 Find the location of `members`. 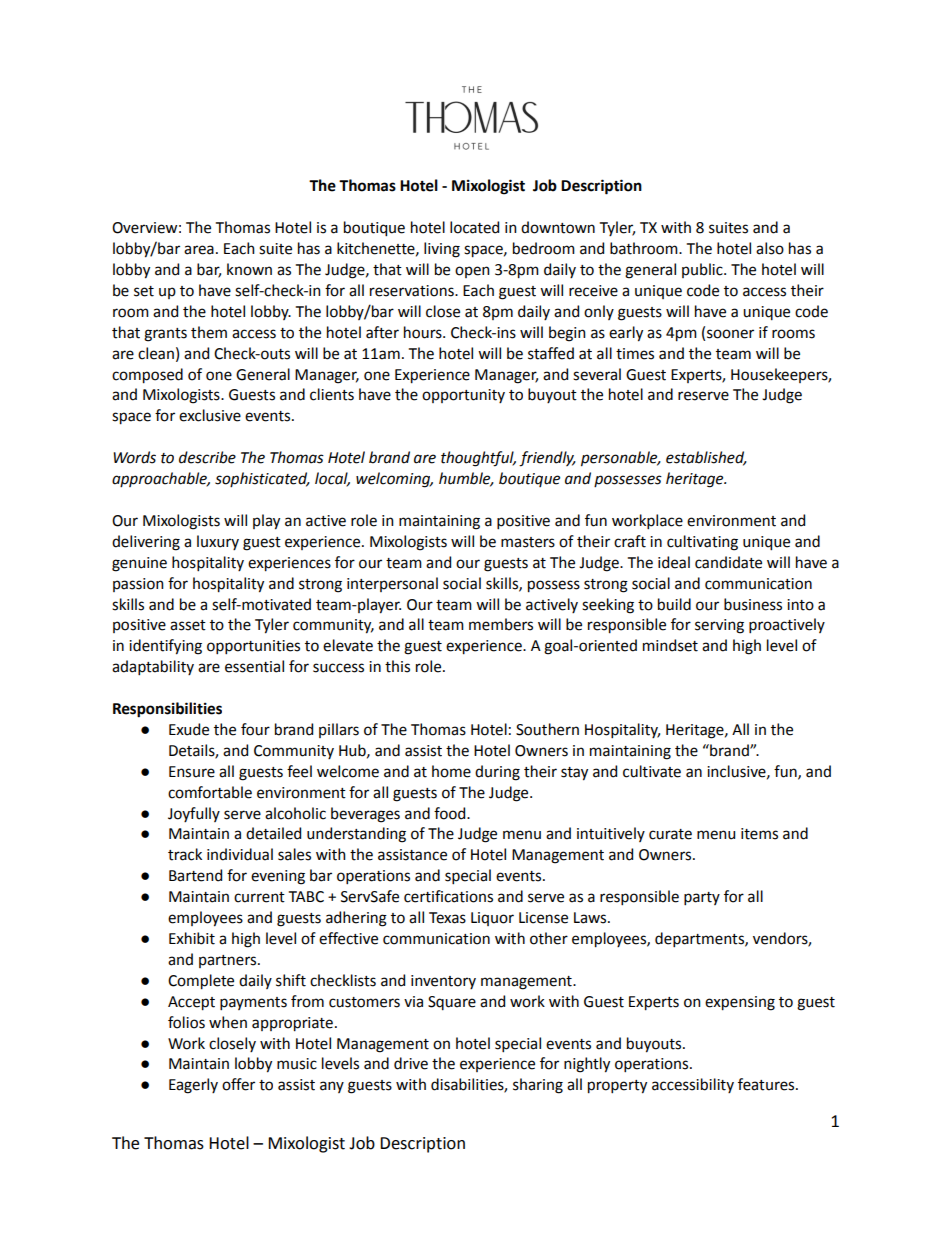

members is located at coordinates (501, 624).
